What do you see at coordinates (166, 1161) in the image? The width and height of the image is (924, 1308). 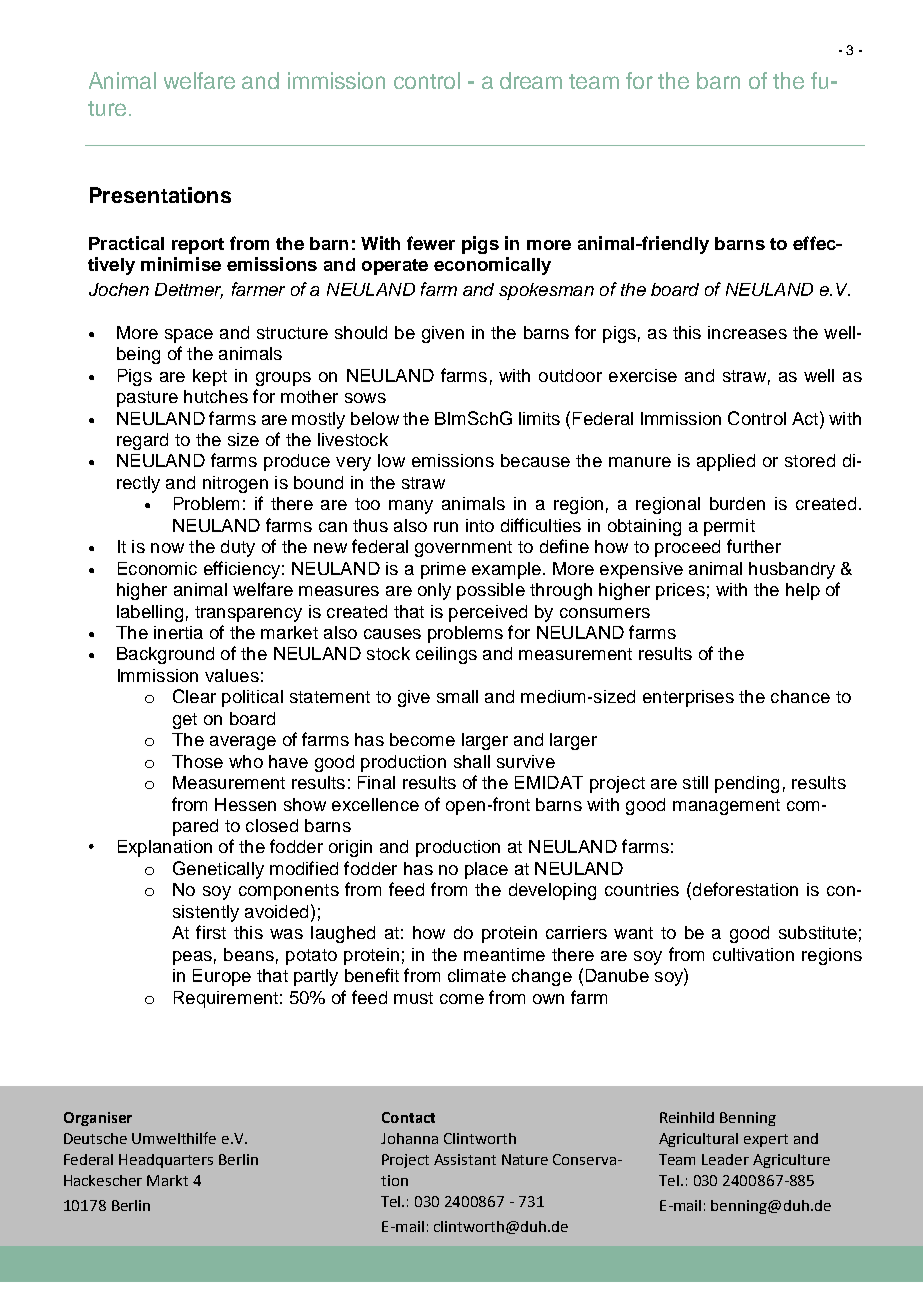 I see `Headquarters` at bounding box center [166, 1161].
